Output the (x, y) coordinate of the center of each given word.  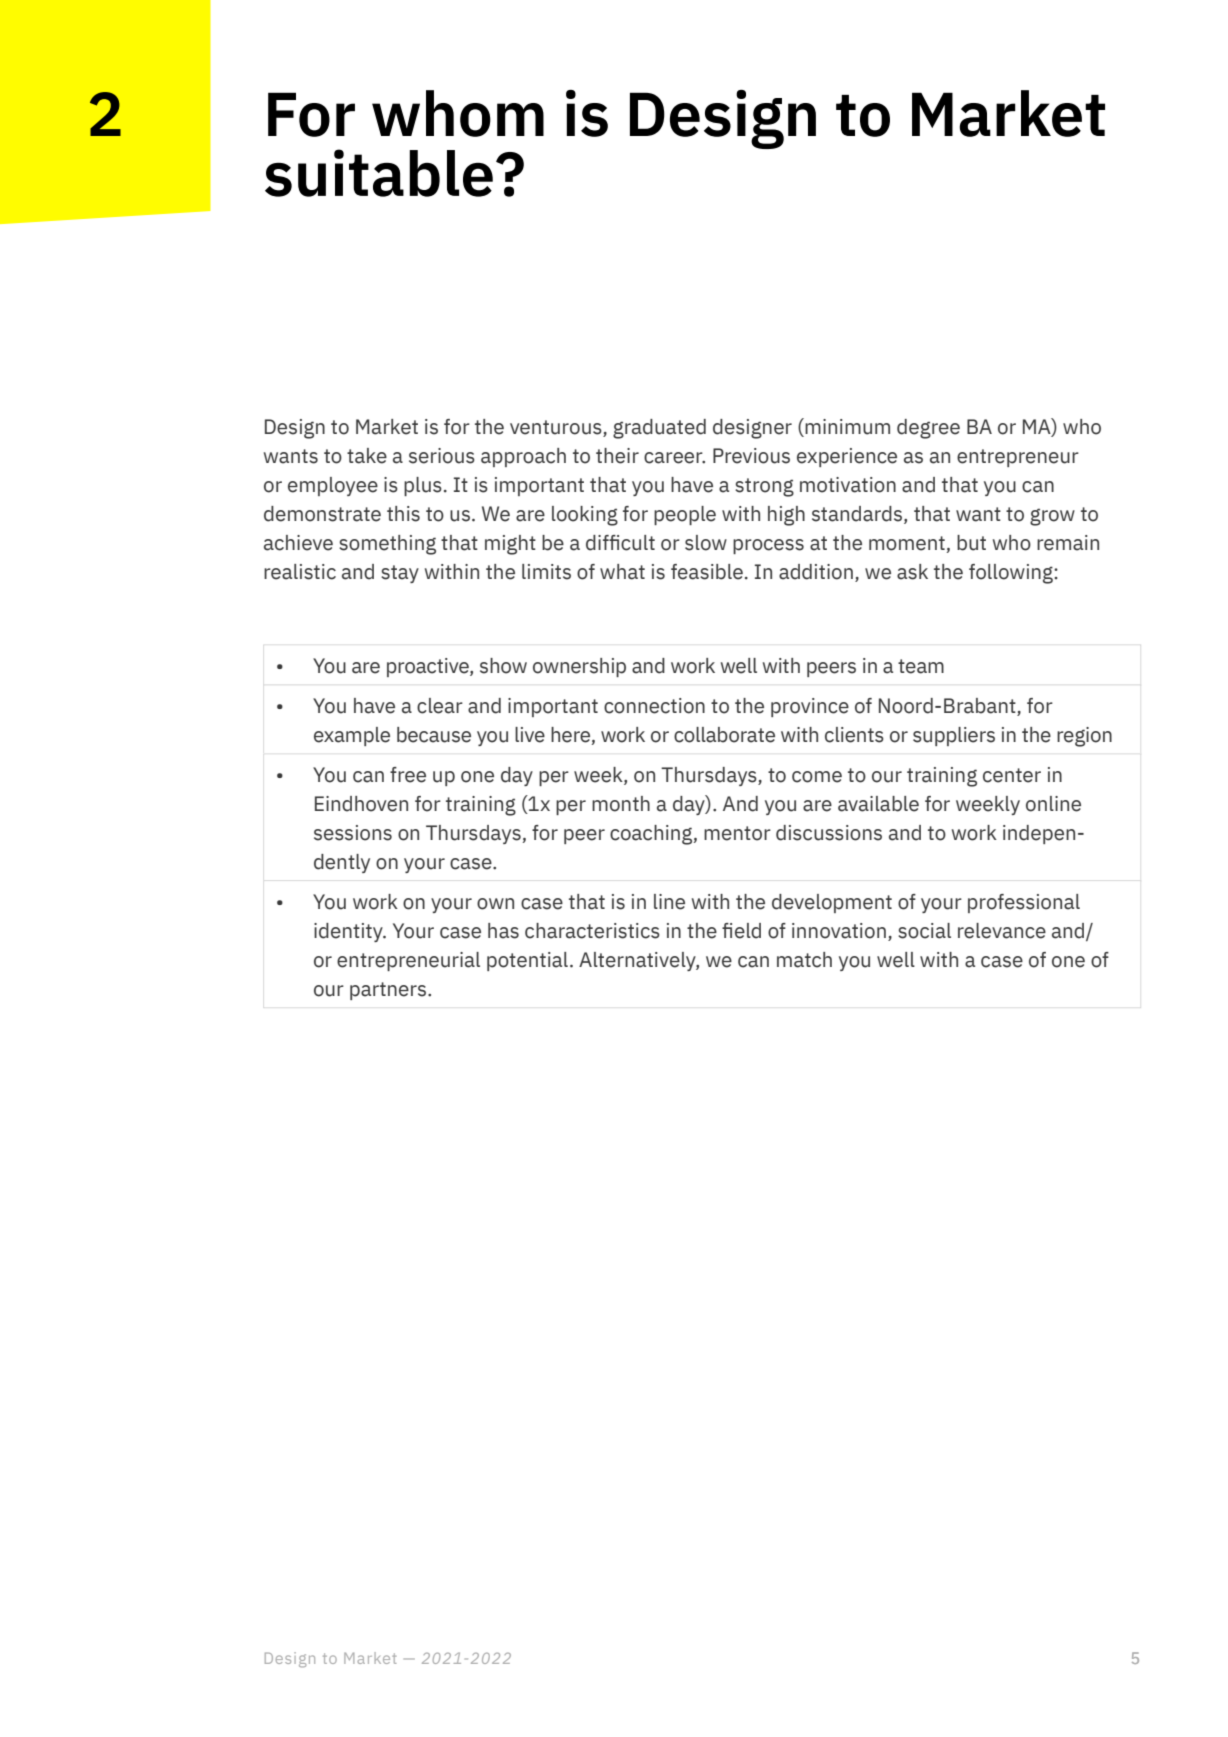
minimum (846, 427)
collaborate (724, 735)
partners (389, 991)
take (367, 456)
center (1012, 775)
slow (706, 543)
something (387, 545)
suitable (379, 173)
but (971, 543)
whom (458, 113)
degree (928, 429)
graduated (659, 429)
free (408, 775)
